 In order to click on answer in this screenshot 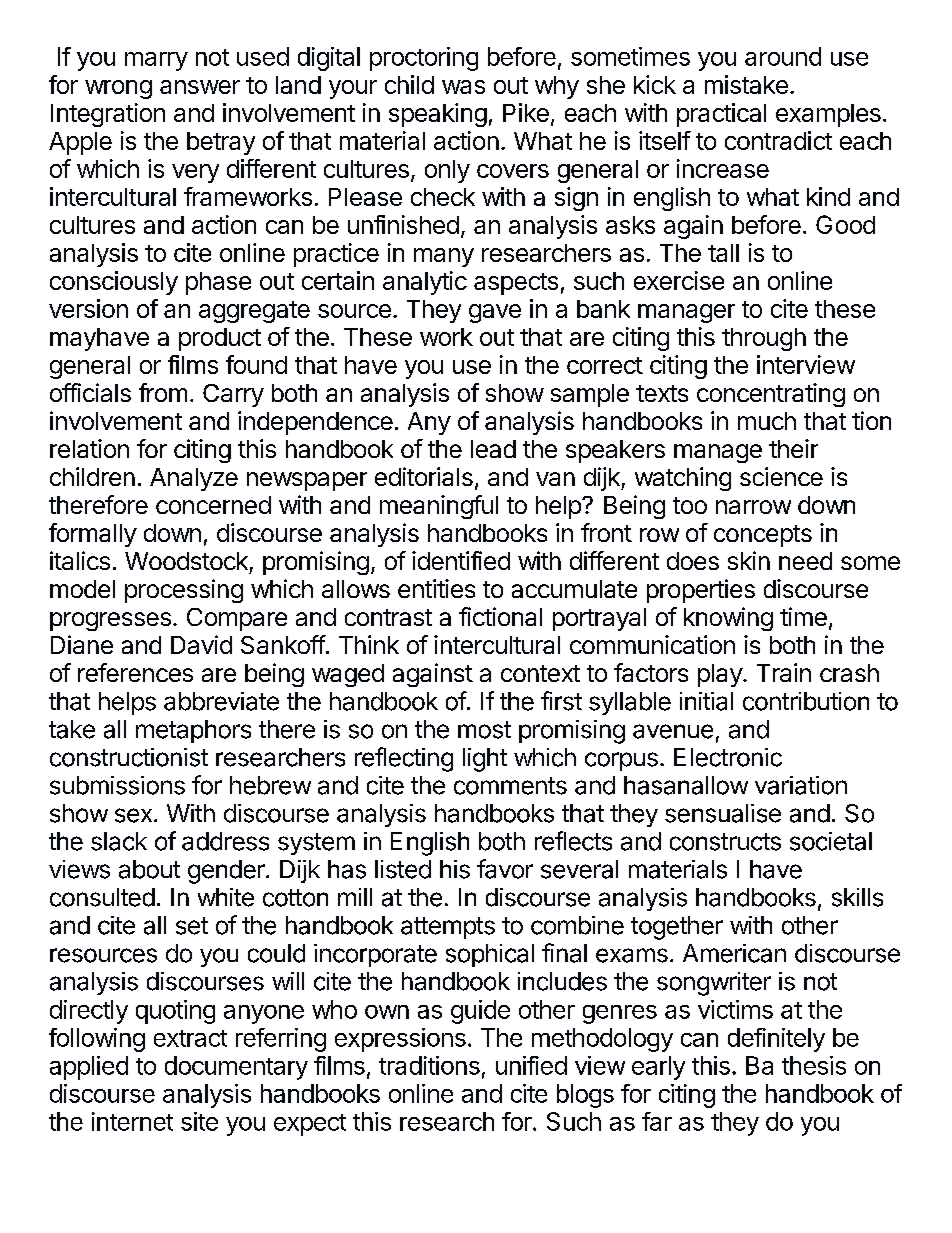, I will do `click(200, 87)`.
